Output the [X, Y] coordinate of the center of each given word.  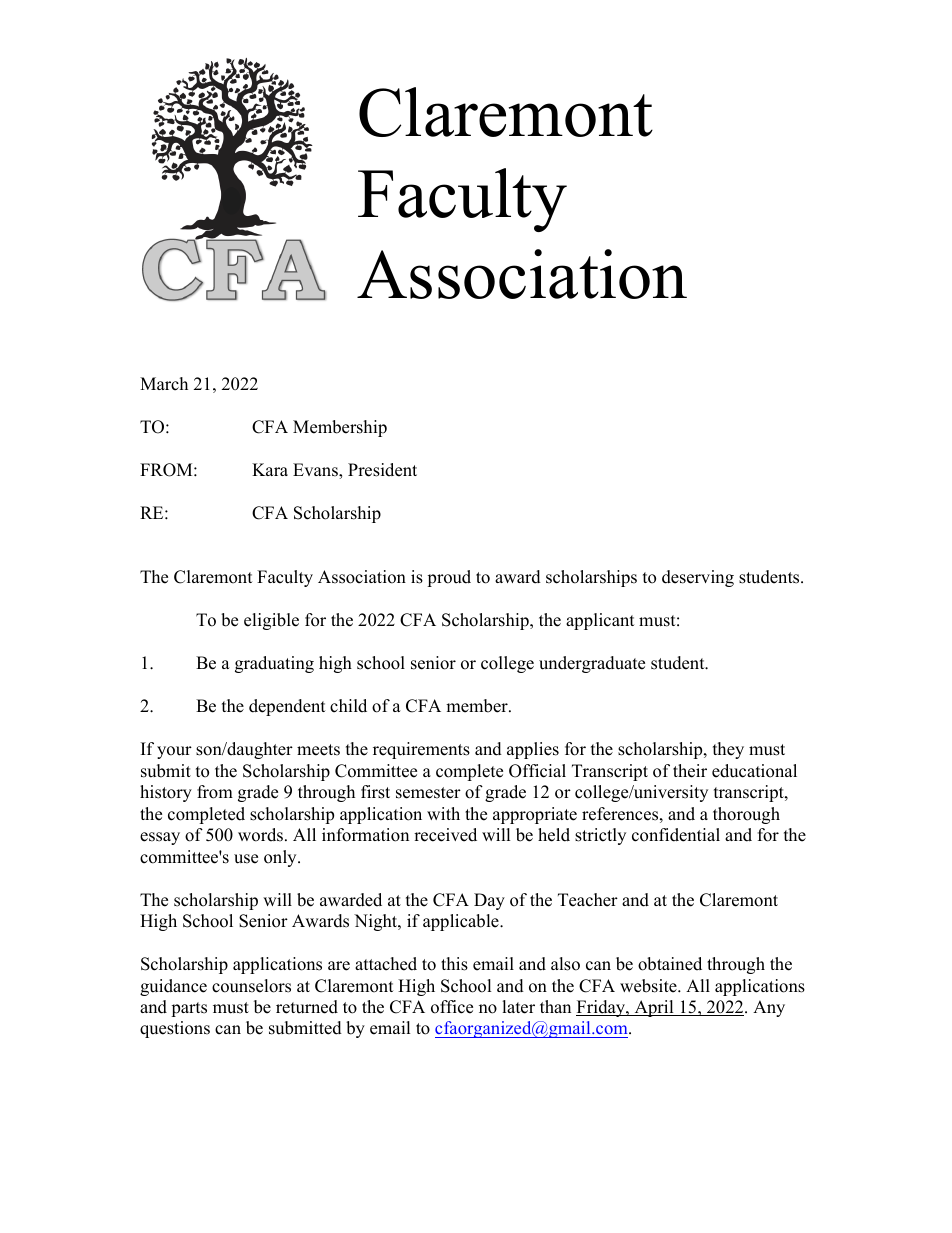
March [164, 384]
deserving [698, 578]
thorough [746, 815]
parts [189, 1009]
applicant [600, 621]
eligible [271, 621]
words [260, 835]
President [382, 470]
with [443, 813]
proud [449, 578]
